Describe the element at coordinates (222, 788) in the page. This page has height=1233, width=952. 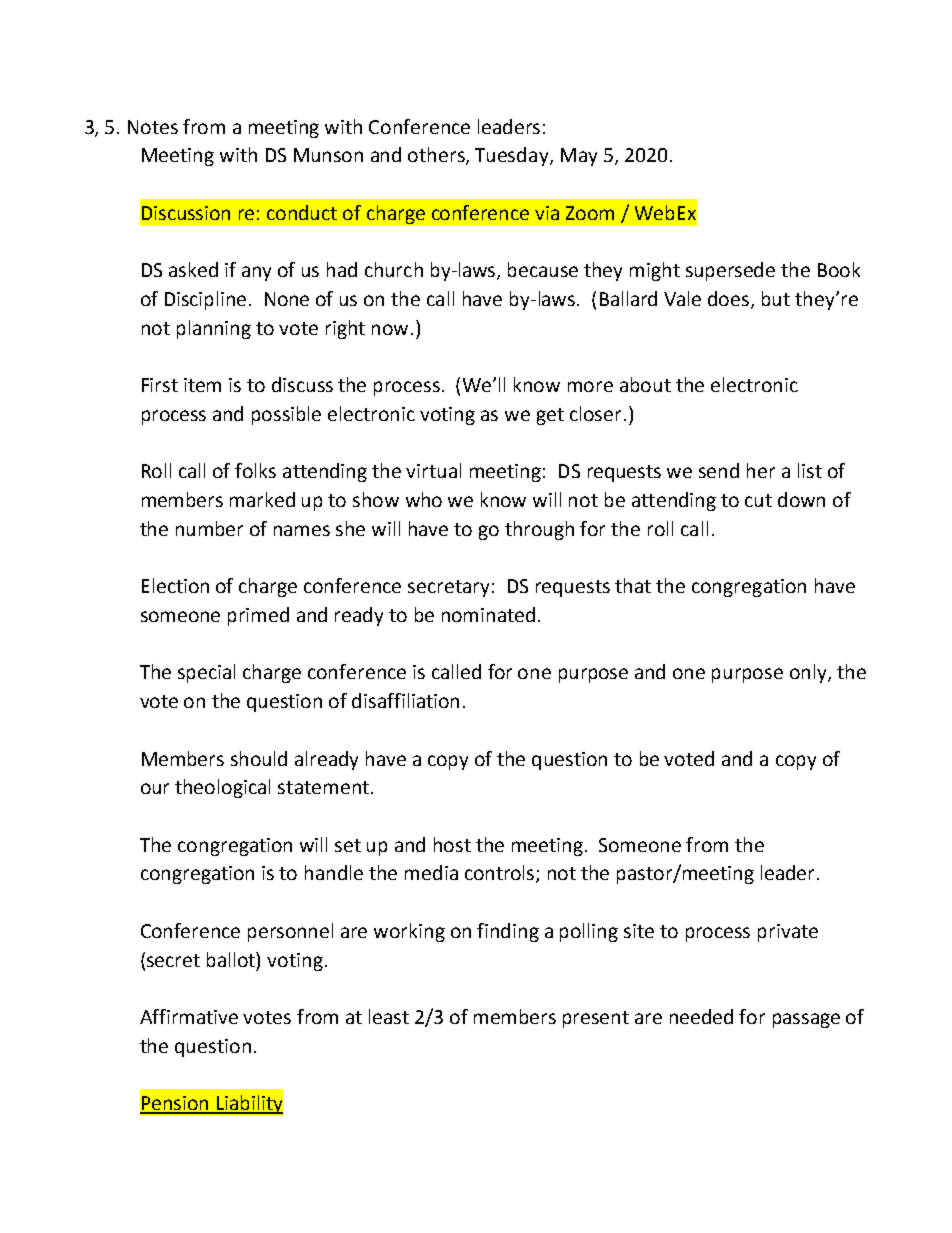
I see `theological` at that location.
